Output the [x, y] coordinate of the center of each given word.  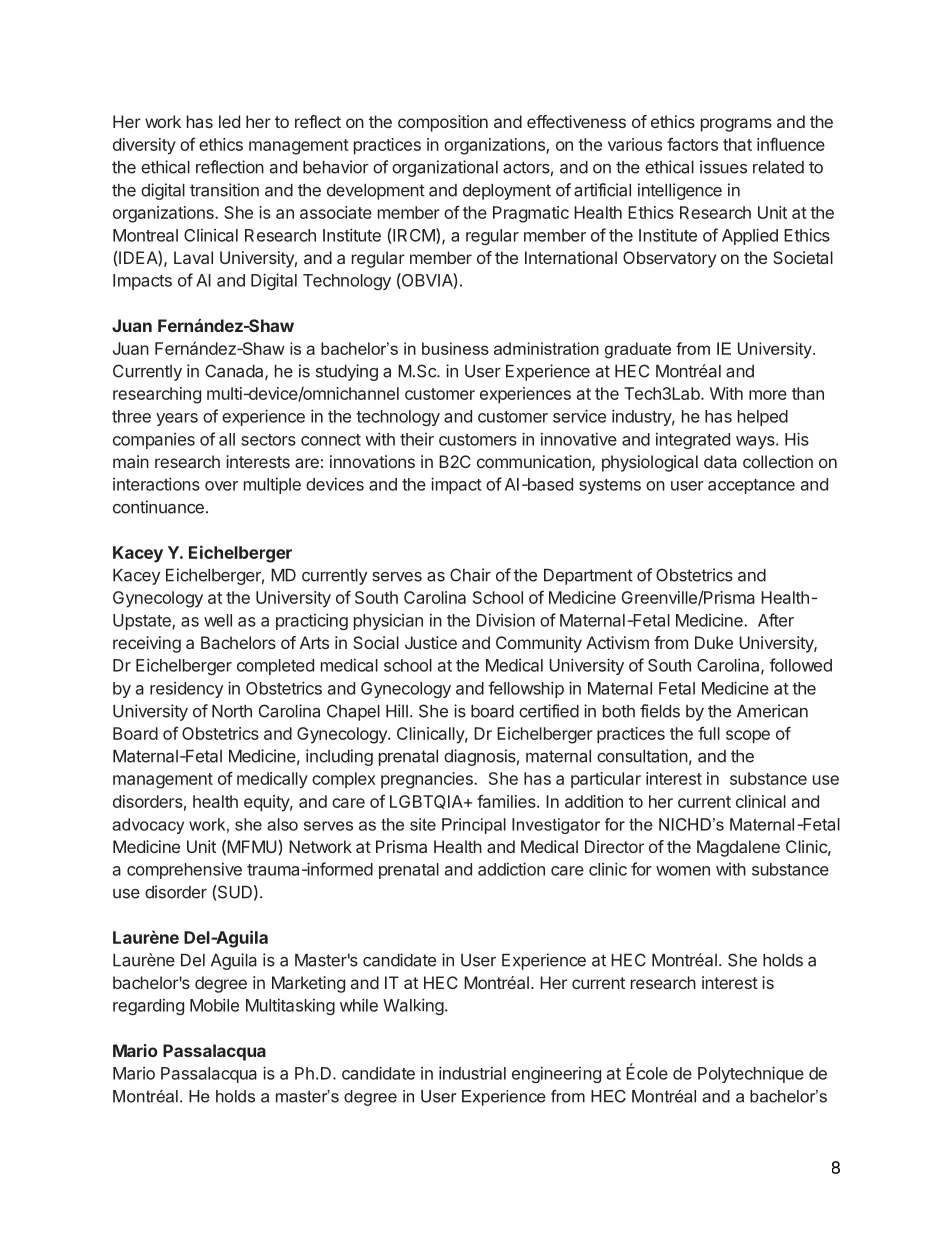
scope [748, 737]
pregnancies [428, 780]
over [221, 486]
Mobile [214, 1005]
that [737, 144]
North [232, 711]
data [720, 461]
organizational [445, 168]
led [229, 121]
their [417, 439]
